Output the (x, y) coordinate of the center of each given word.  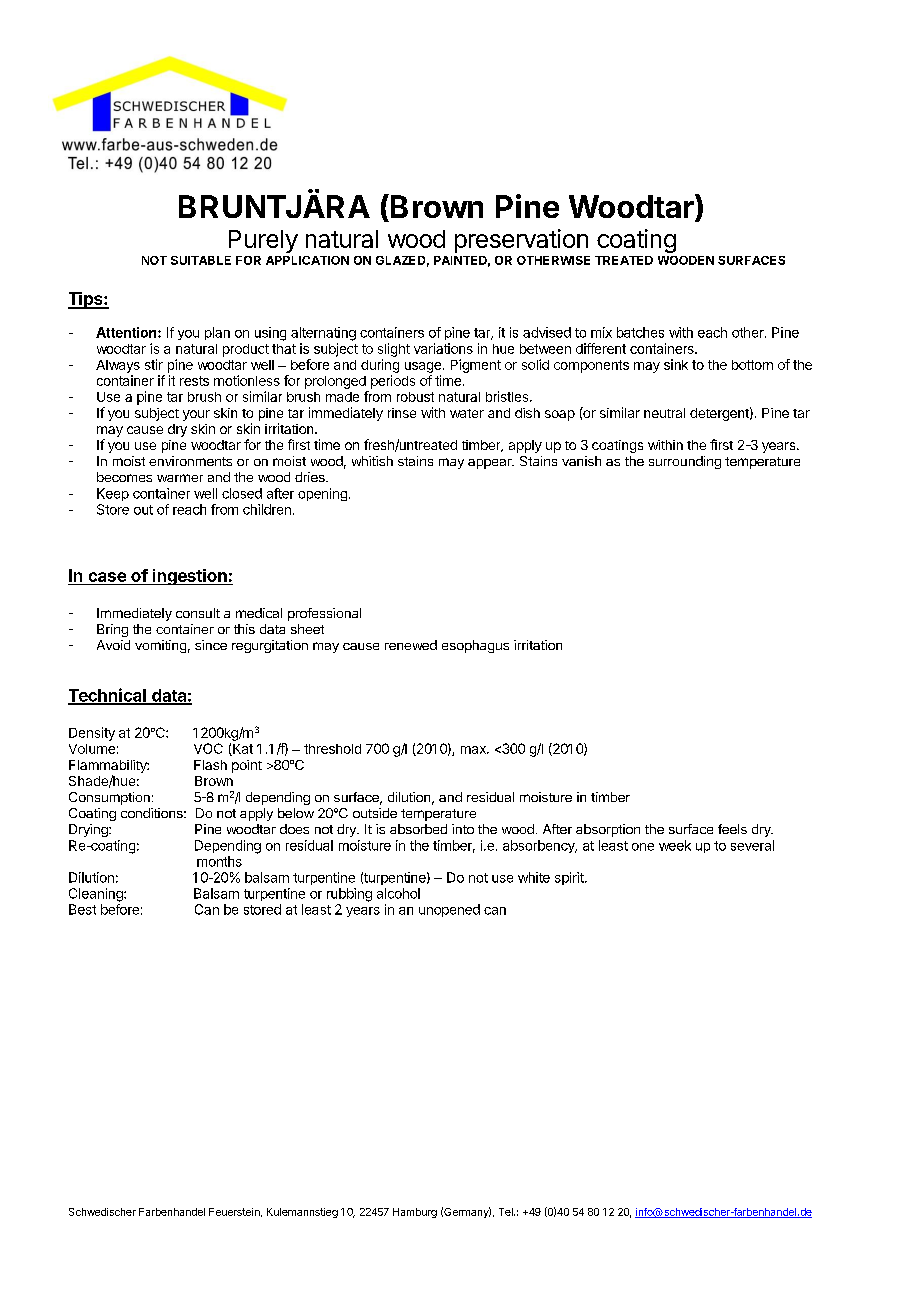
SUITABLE (201, 260)
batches (640, 332)
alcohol (398, 893)
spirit (570, 878)
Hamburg (415, 1213)
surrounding (685, 462)
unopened (449, 910)
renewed (411, 645)
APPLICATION (307, 260)
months (219, 861)
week (675, 845)
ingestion (189, 577)
